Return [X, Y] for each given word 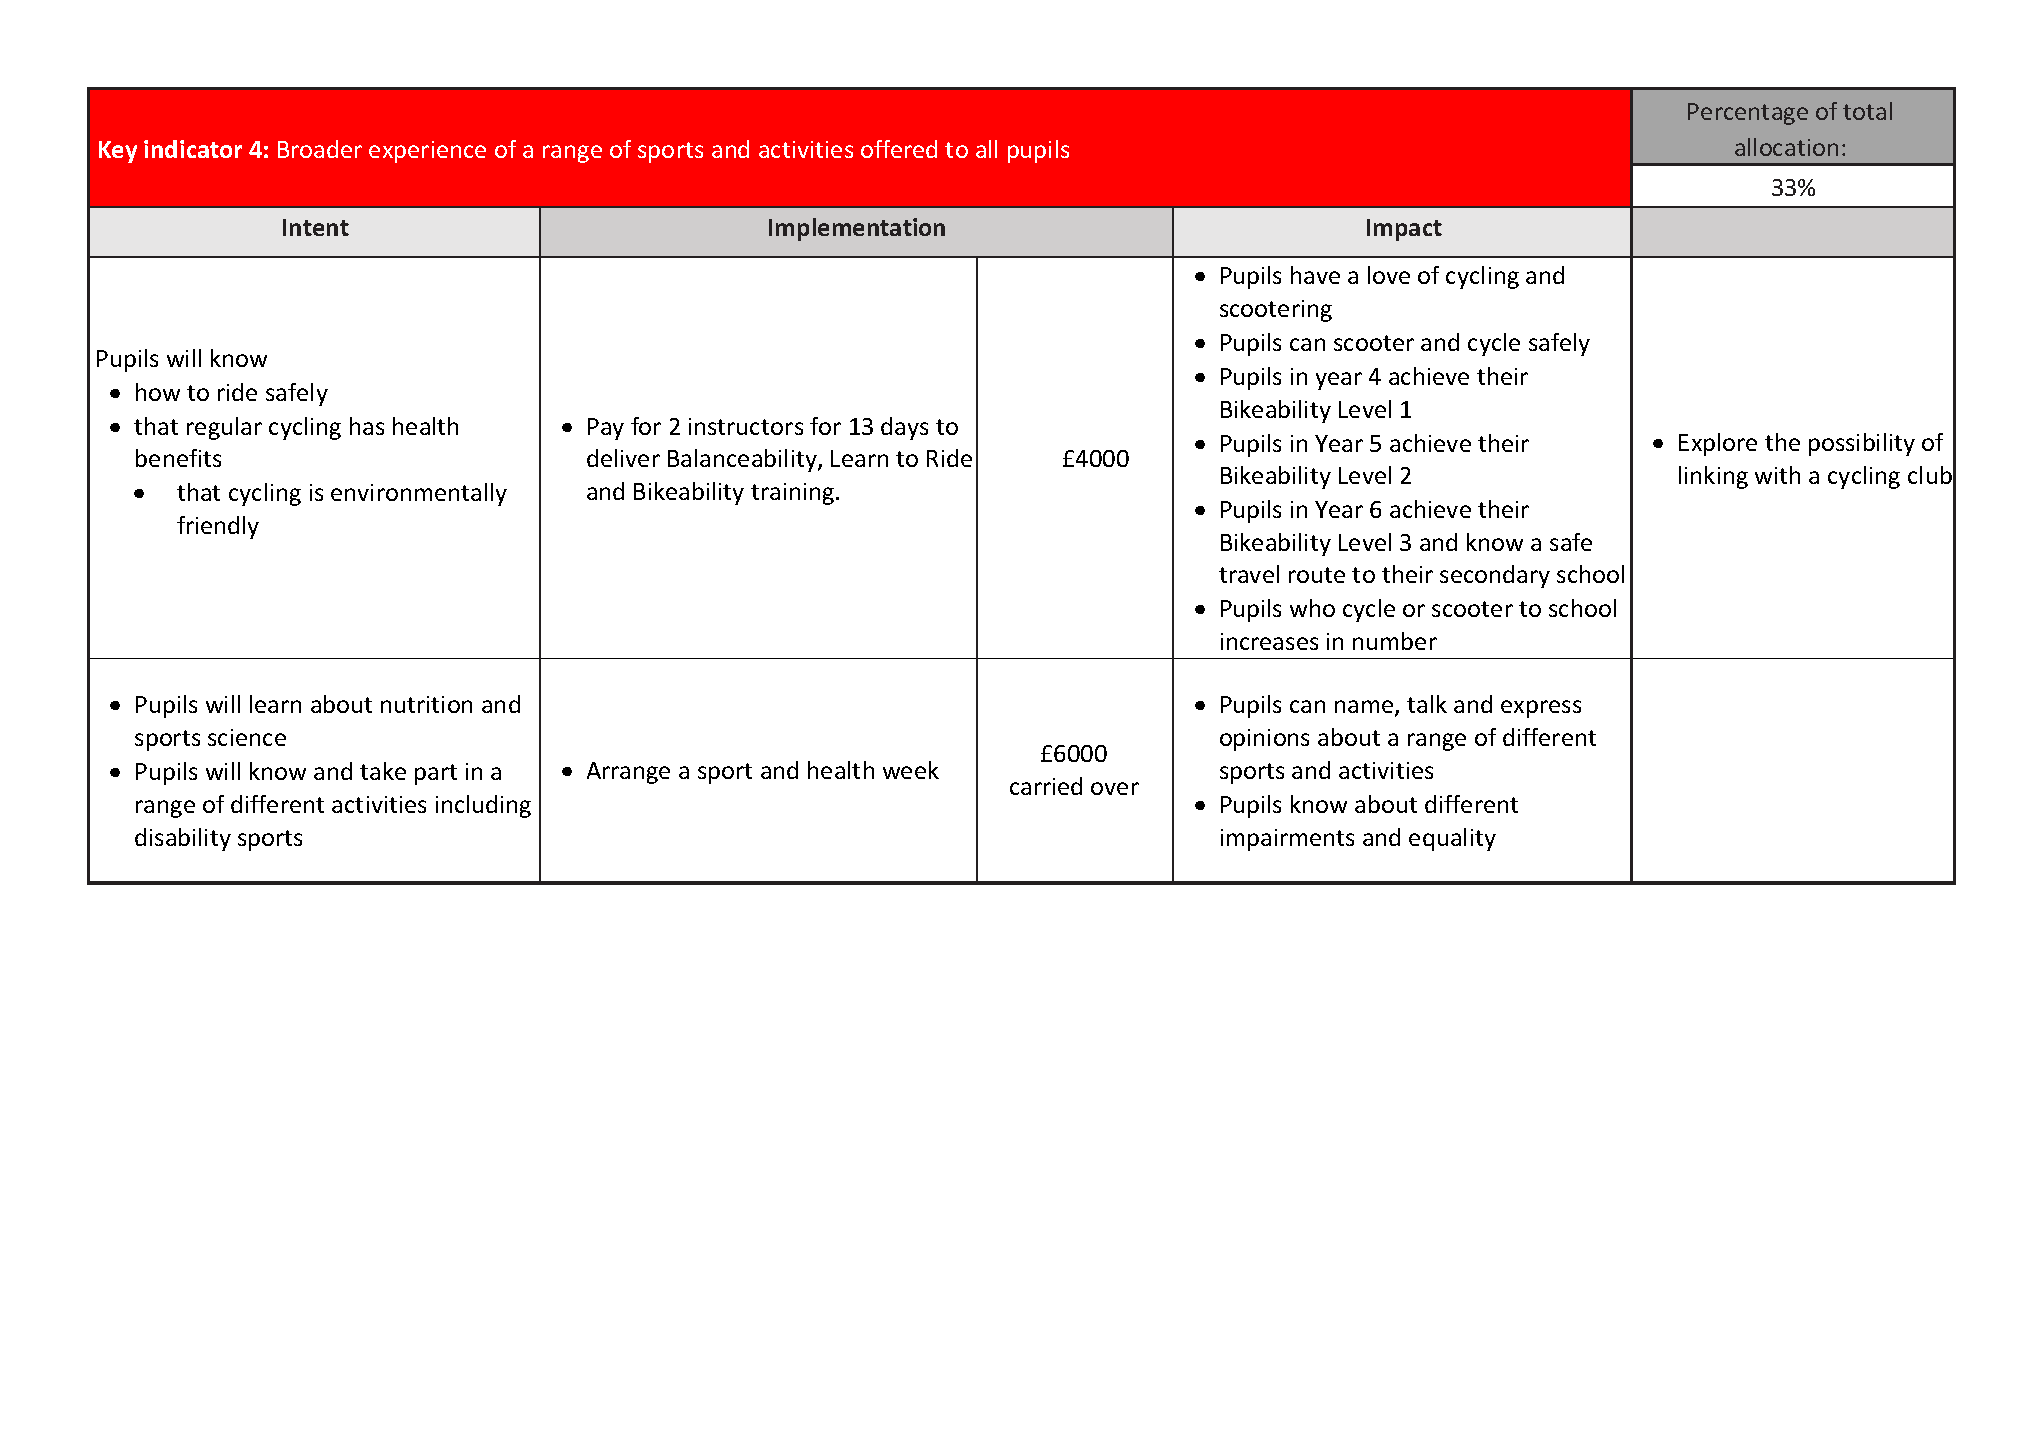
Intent [316, 227]
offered [899, 149]
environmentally [419, 494]
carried [1046, 786]
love [1389, 275]
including [483, 806]
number [1395, 641]
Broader [320, 149]
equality [1452, 839]
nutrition [426, 704]
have [1315, 275]
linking [1713, 477]
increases [1269, 641]
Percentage [1748, 114]
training [792, 494]
